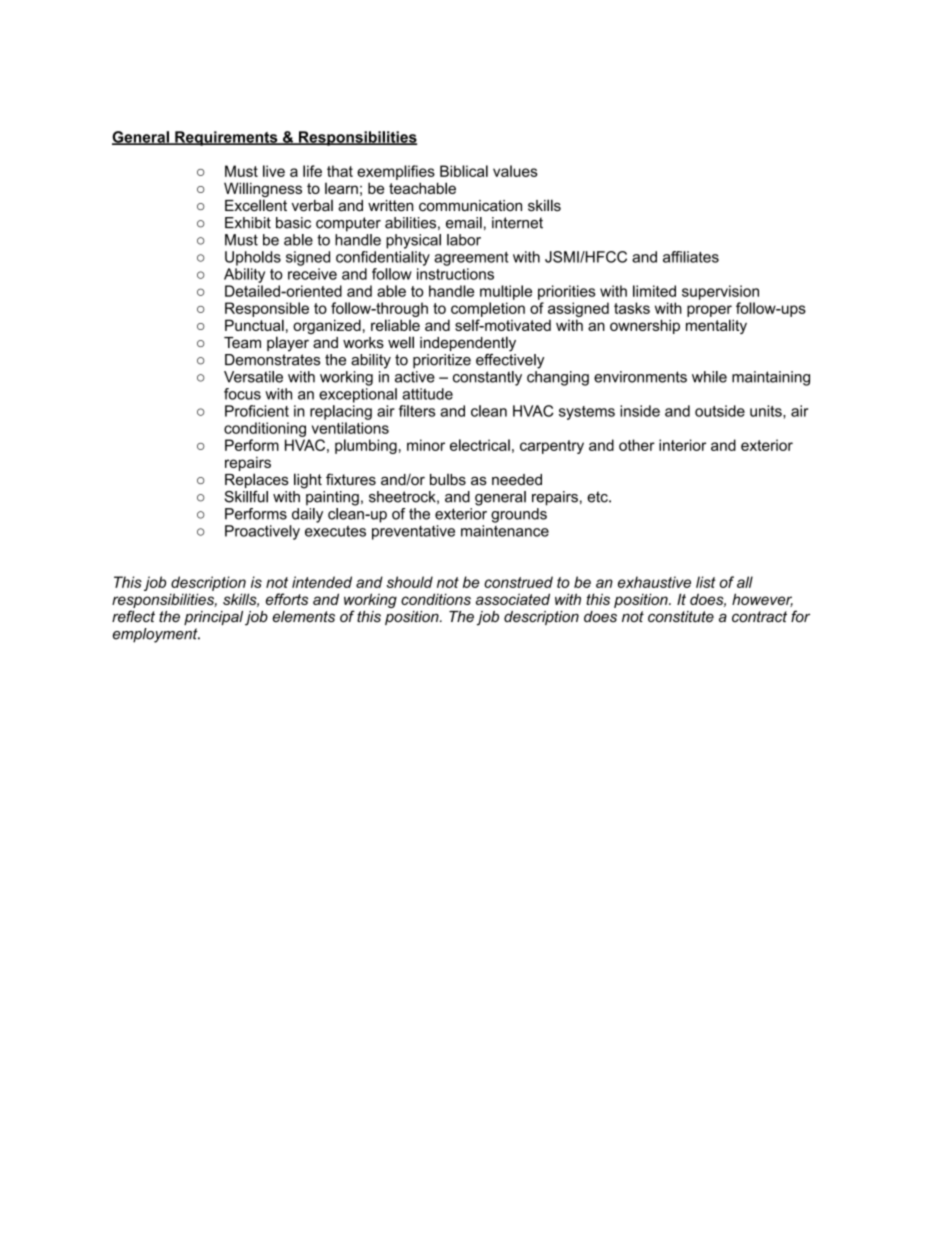 Image resolution: width=952 pixels, height=1233 pixels. I want to click on etc, so click(598, 497).
